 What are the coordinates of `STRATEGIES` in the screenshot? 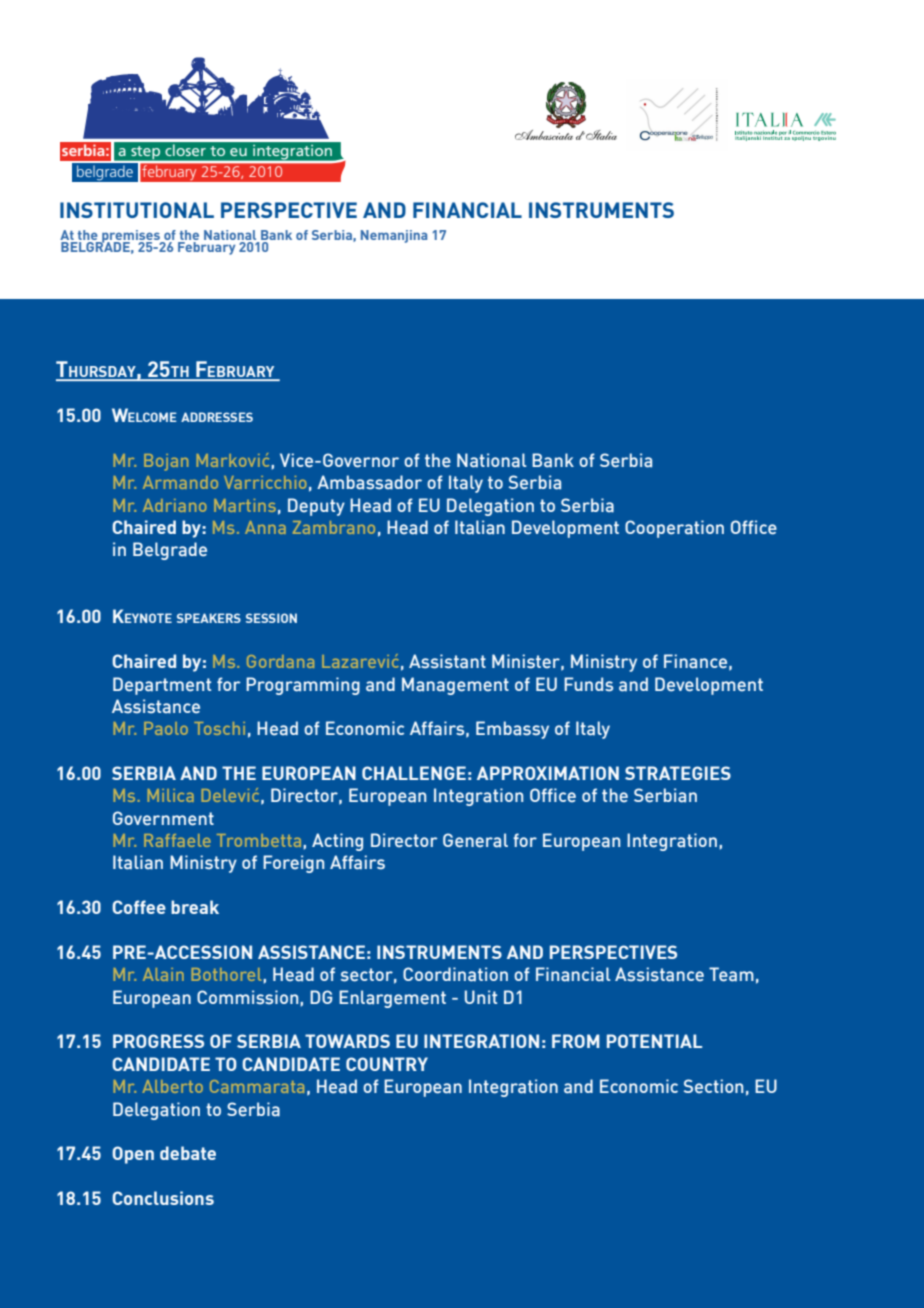 It's located at (678, 773).
